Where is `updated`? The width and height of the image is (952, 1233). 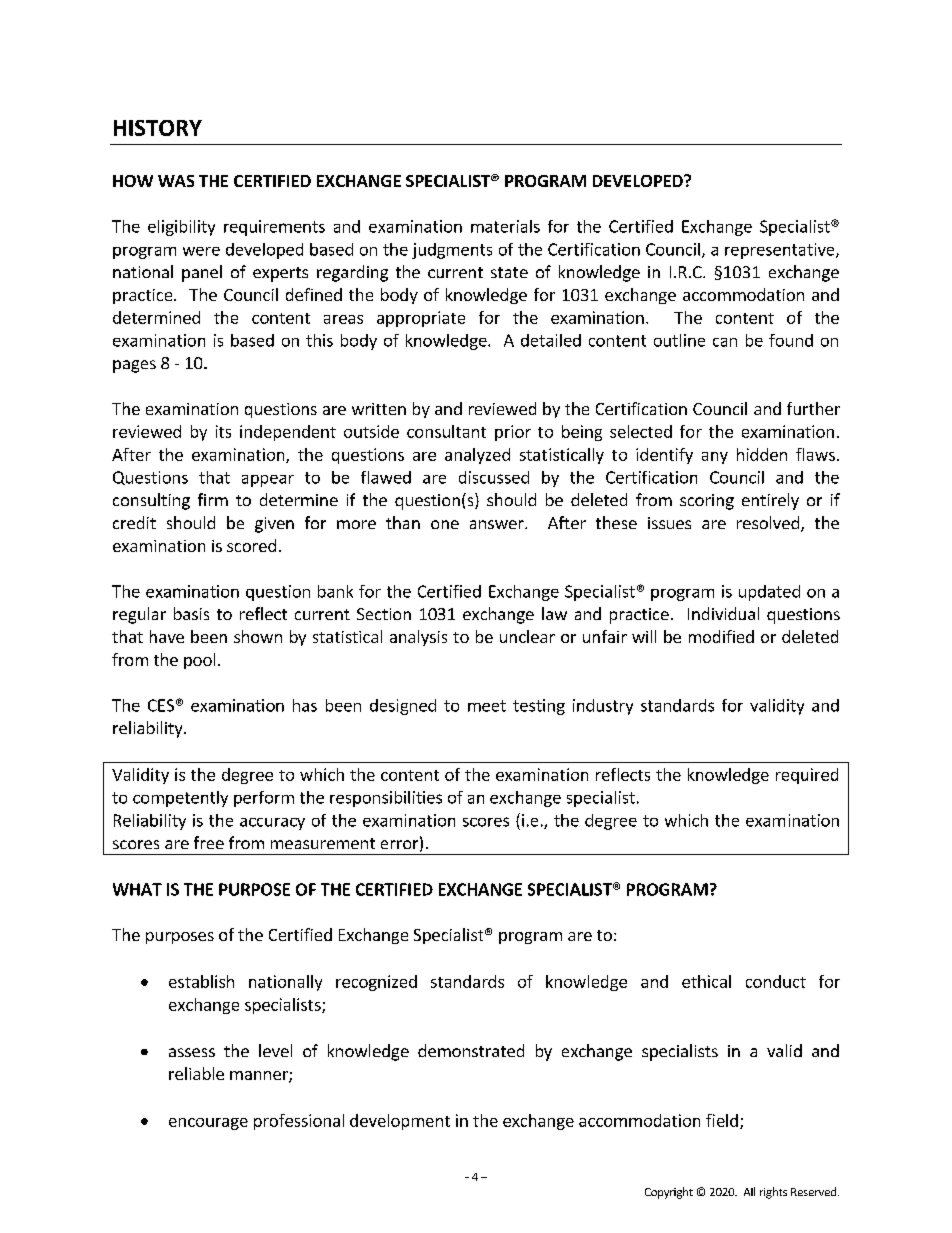
updated is located at coordinates (769, 593).
